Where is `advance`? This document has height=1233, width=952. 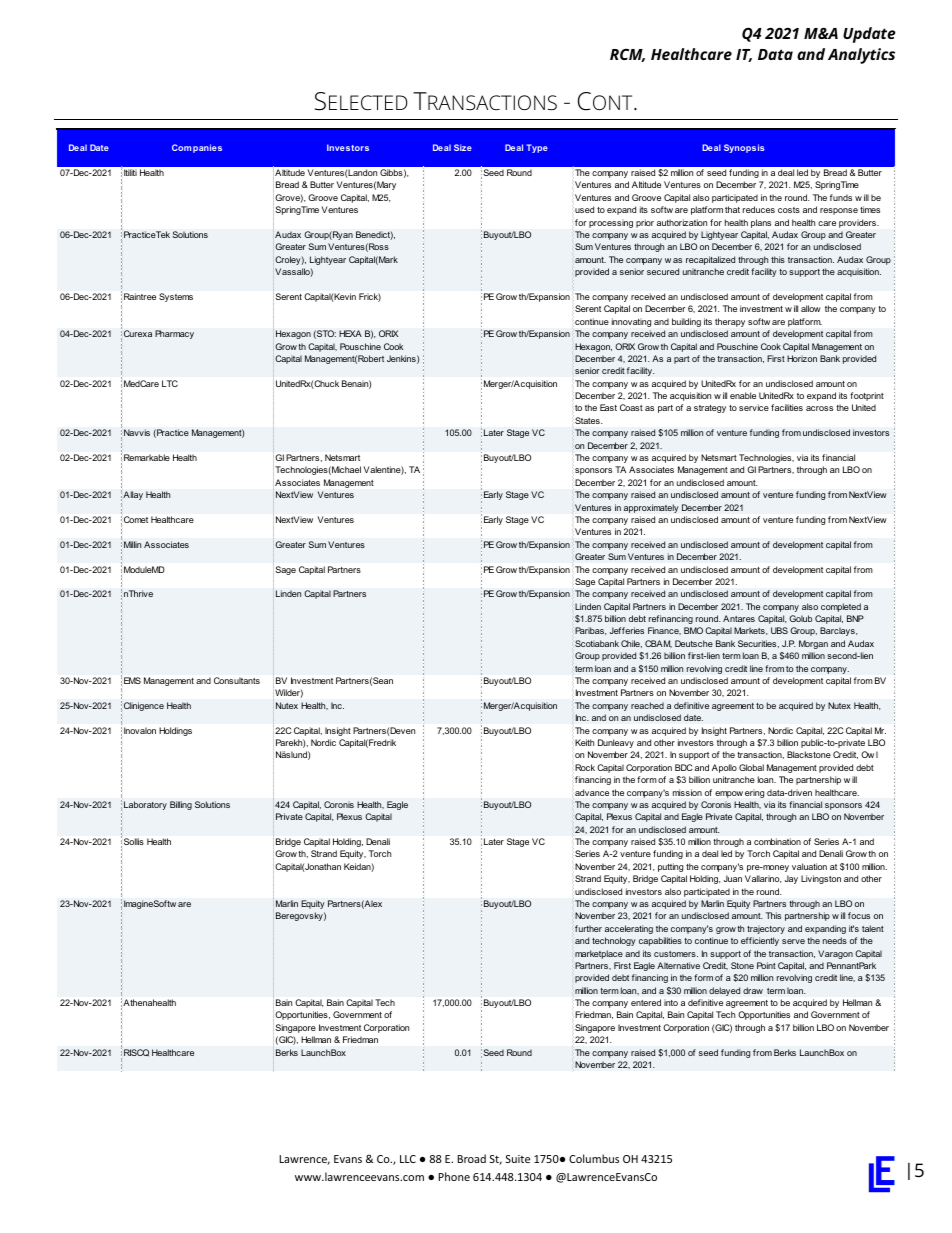 advance is located at coordinates (591, 792).
